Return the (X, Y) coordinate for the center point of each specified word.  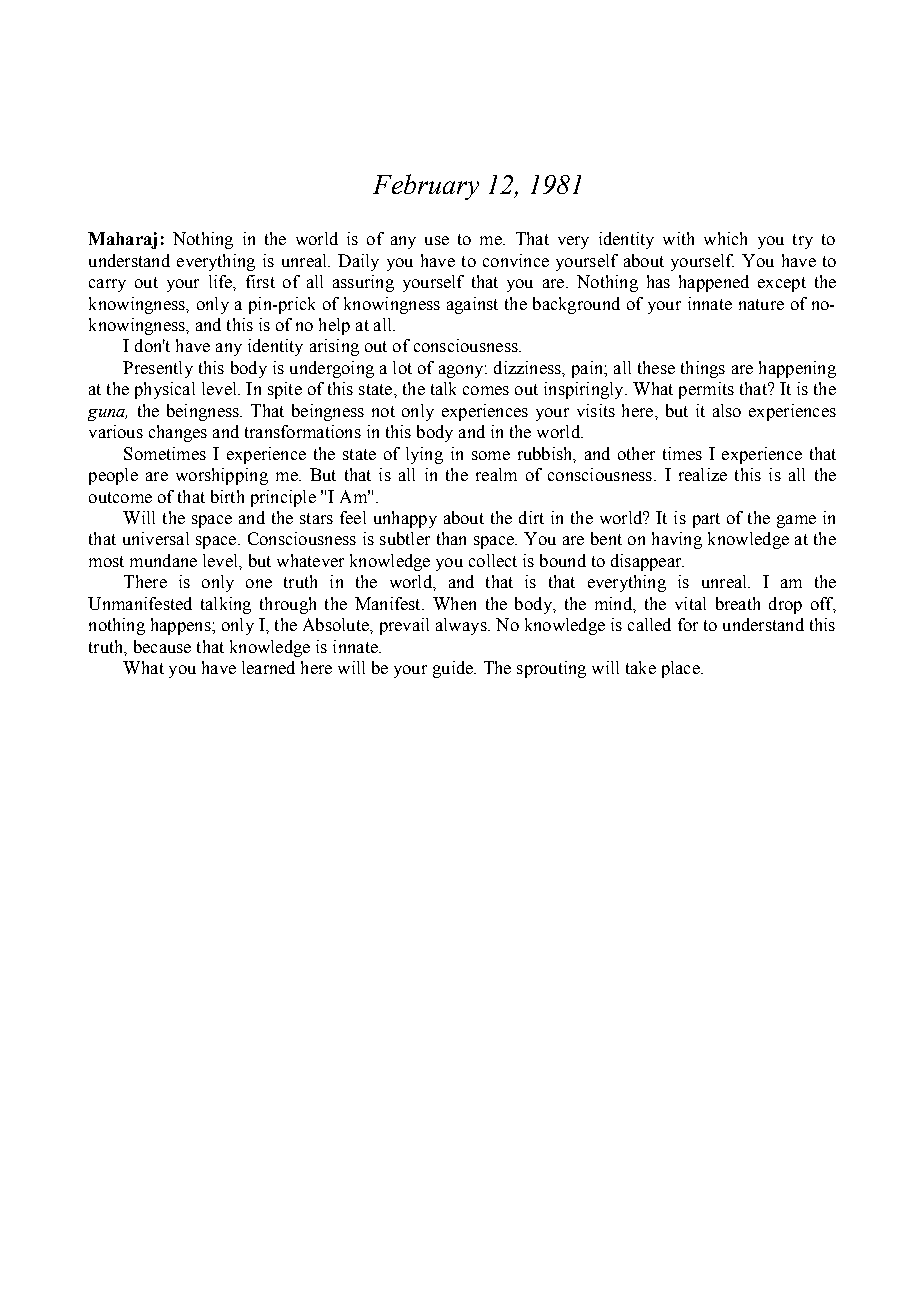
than (451, 538)
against (472, 305)
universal (156, 538)
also (727, 410)
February (426, 187)
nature (761, 304)
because (162, 646)
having (677, 540)
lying (424, 455)
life (221, 281)
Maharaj (122, 240)
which (725, 238)
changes (178, 433)
